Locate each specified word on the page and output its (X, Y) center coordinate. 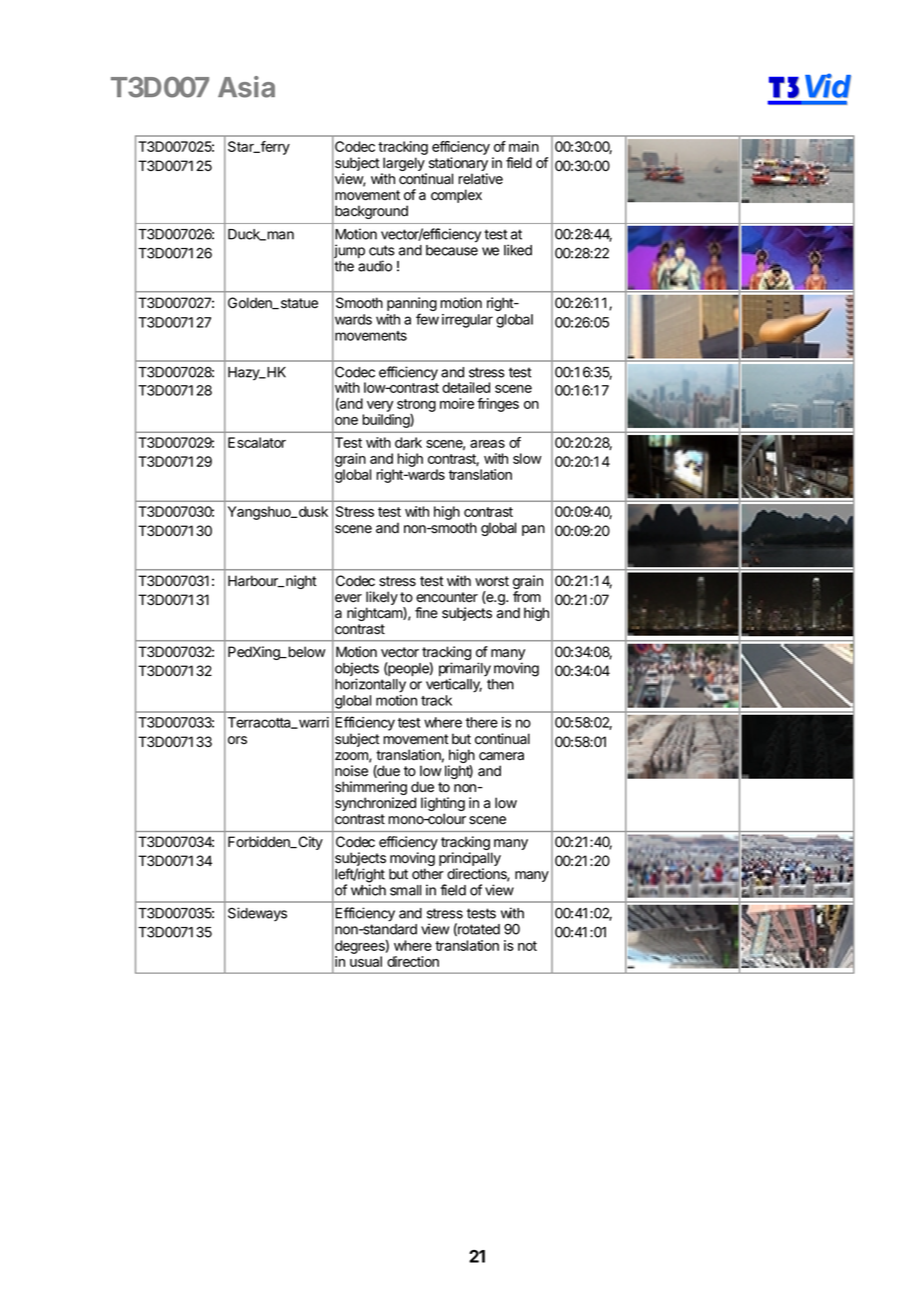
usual (366, 961)
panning (412, 305)
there (482, 722)
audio (375, 266)
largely (404, 165)
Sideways (257, 914)
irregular (467, 321)
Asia (246, 87)
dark (408, 442)
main (524, 146)
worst (492, 581)
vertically (454, 685)
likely (382, 599)
